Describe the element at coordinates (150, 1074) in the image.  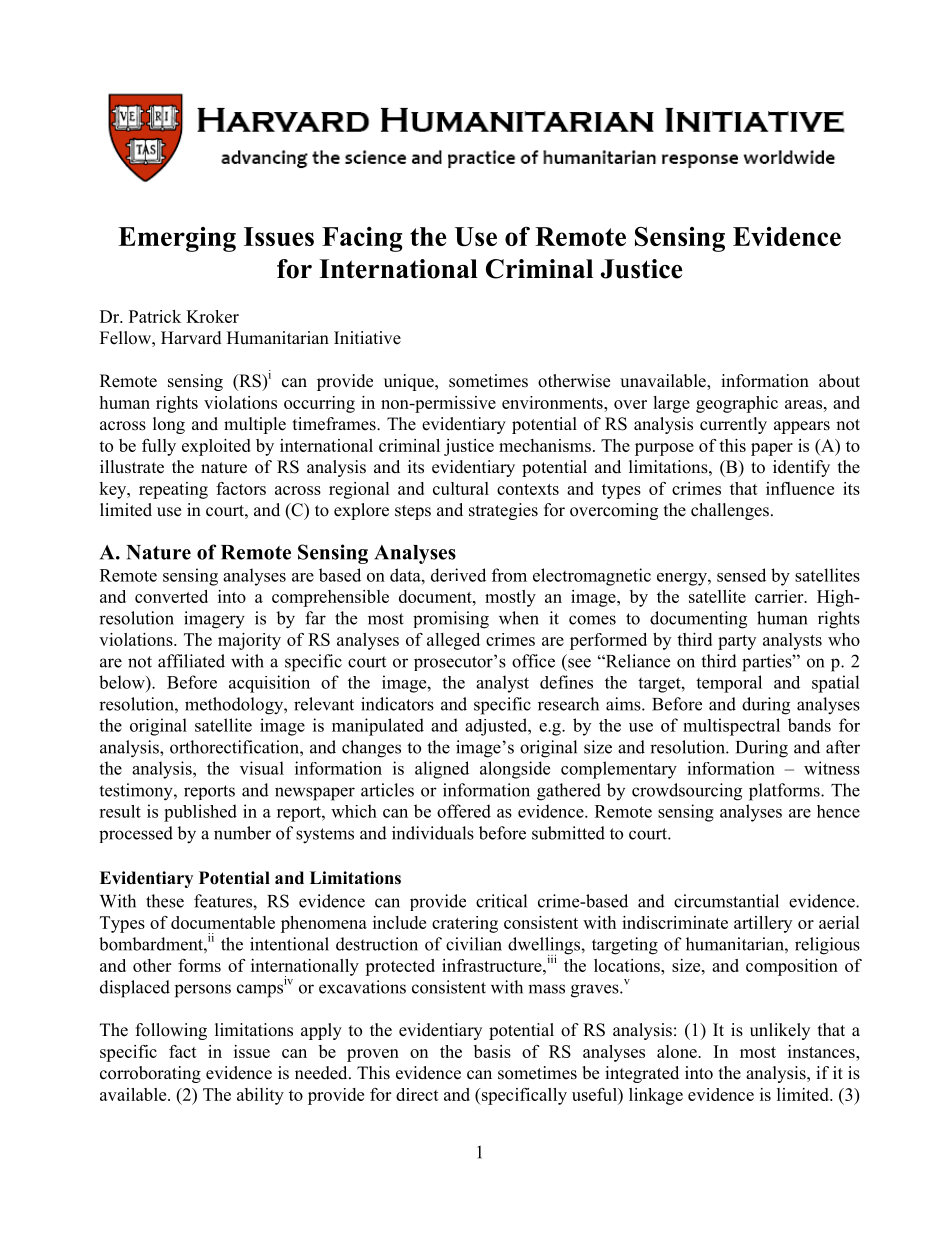
I see `corroborating` at that location.
